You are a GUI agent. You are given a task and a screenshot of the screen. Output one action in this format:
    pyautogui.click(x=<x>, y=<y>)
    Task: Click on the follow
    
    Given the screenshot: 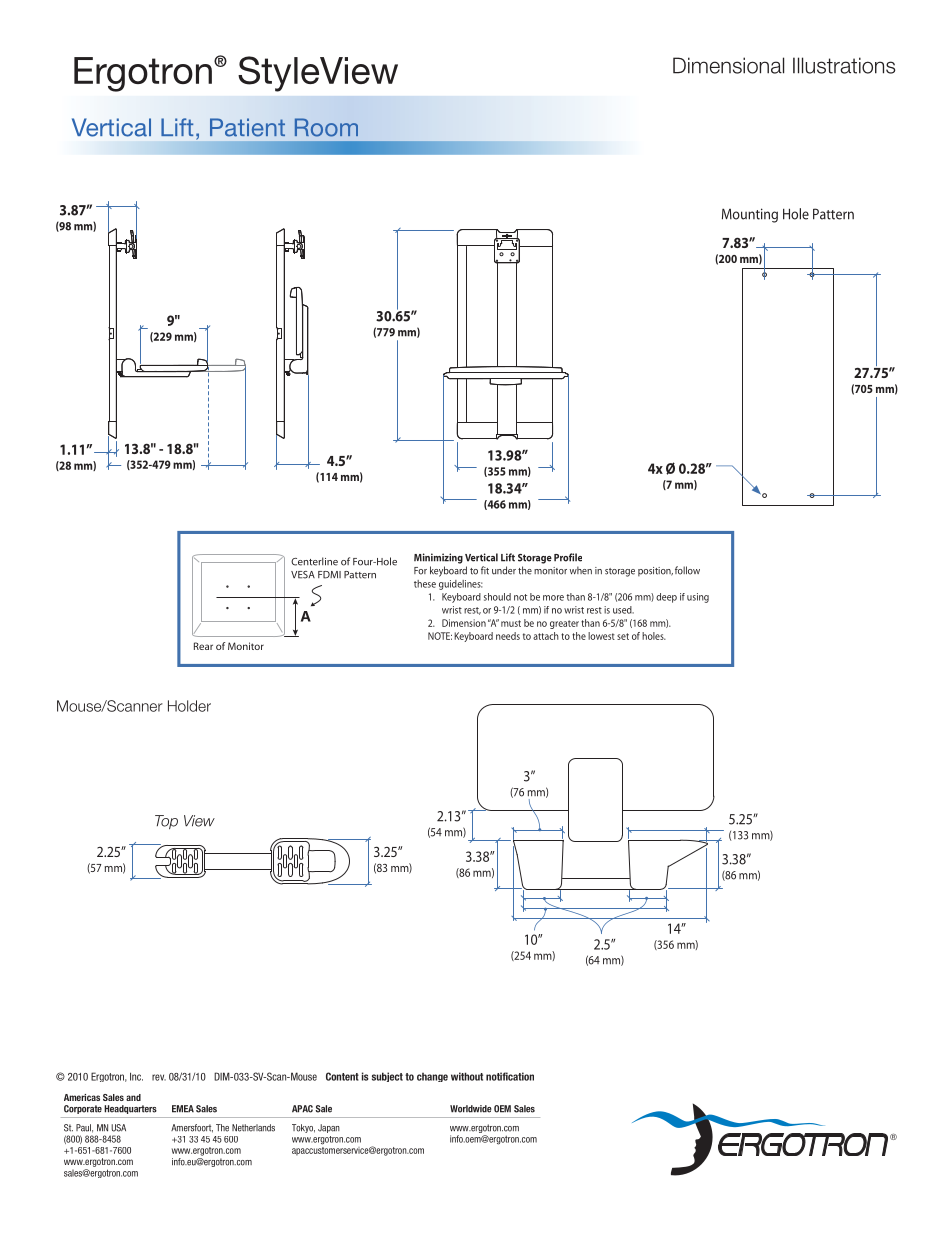 What is the action you would take?
    pyautogui.click(x=687, y=570)
